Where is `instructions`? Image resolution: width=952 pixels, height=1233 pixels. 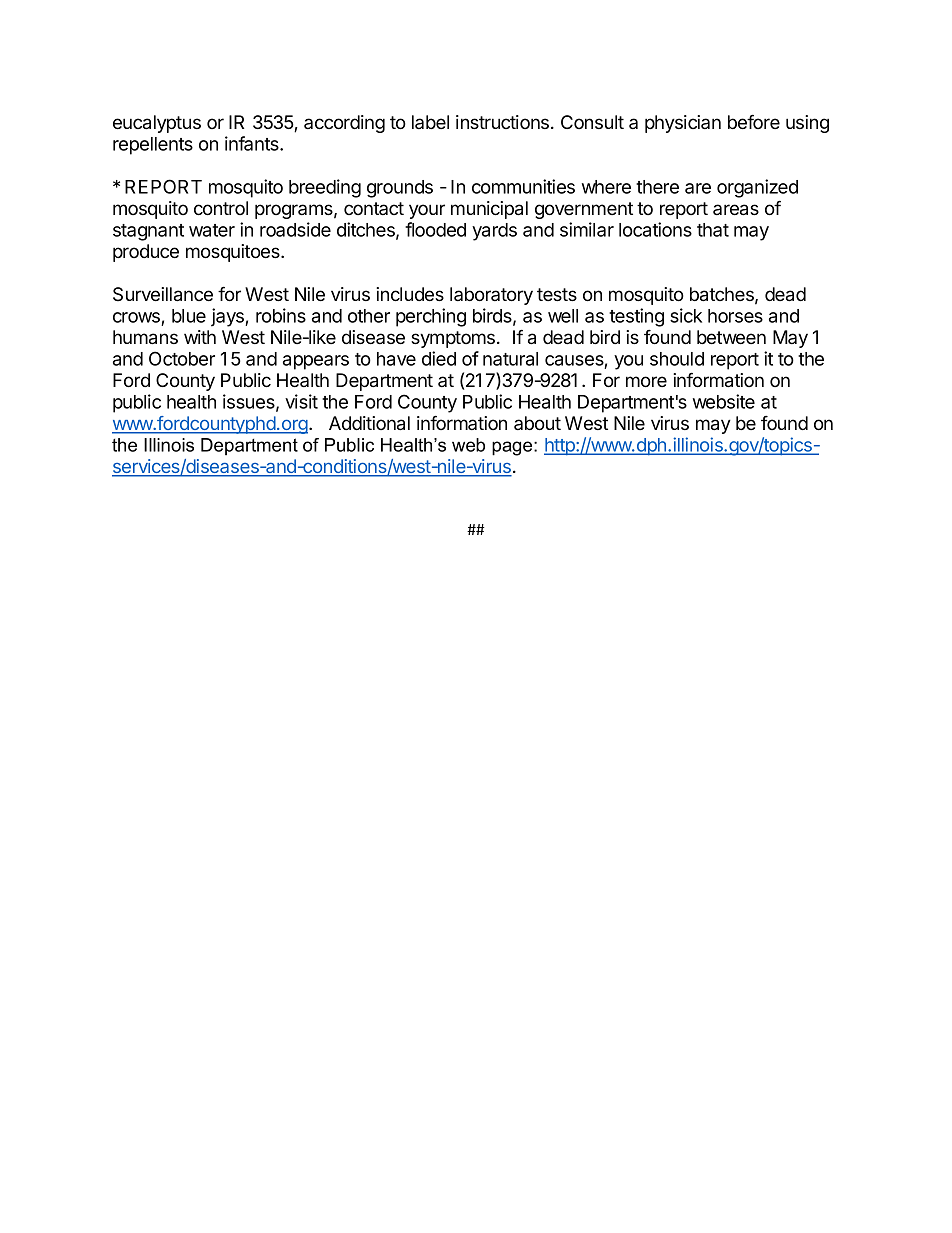 instructions is located at coordinates (504, 122).
